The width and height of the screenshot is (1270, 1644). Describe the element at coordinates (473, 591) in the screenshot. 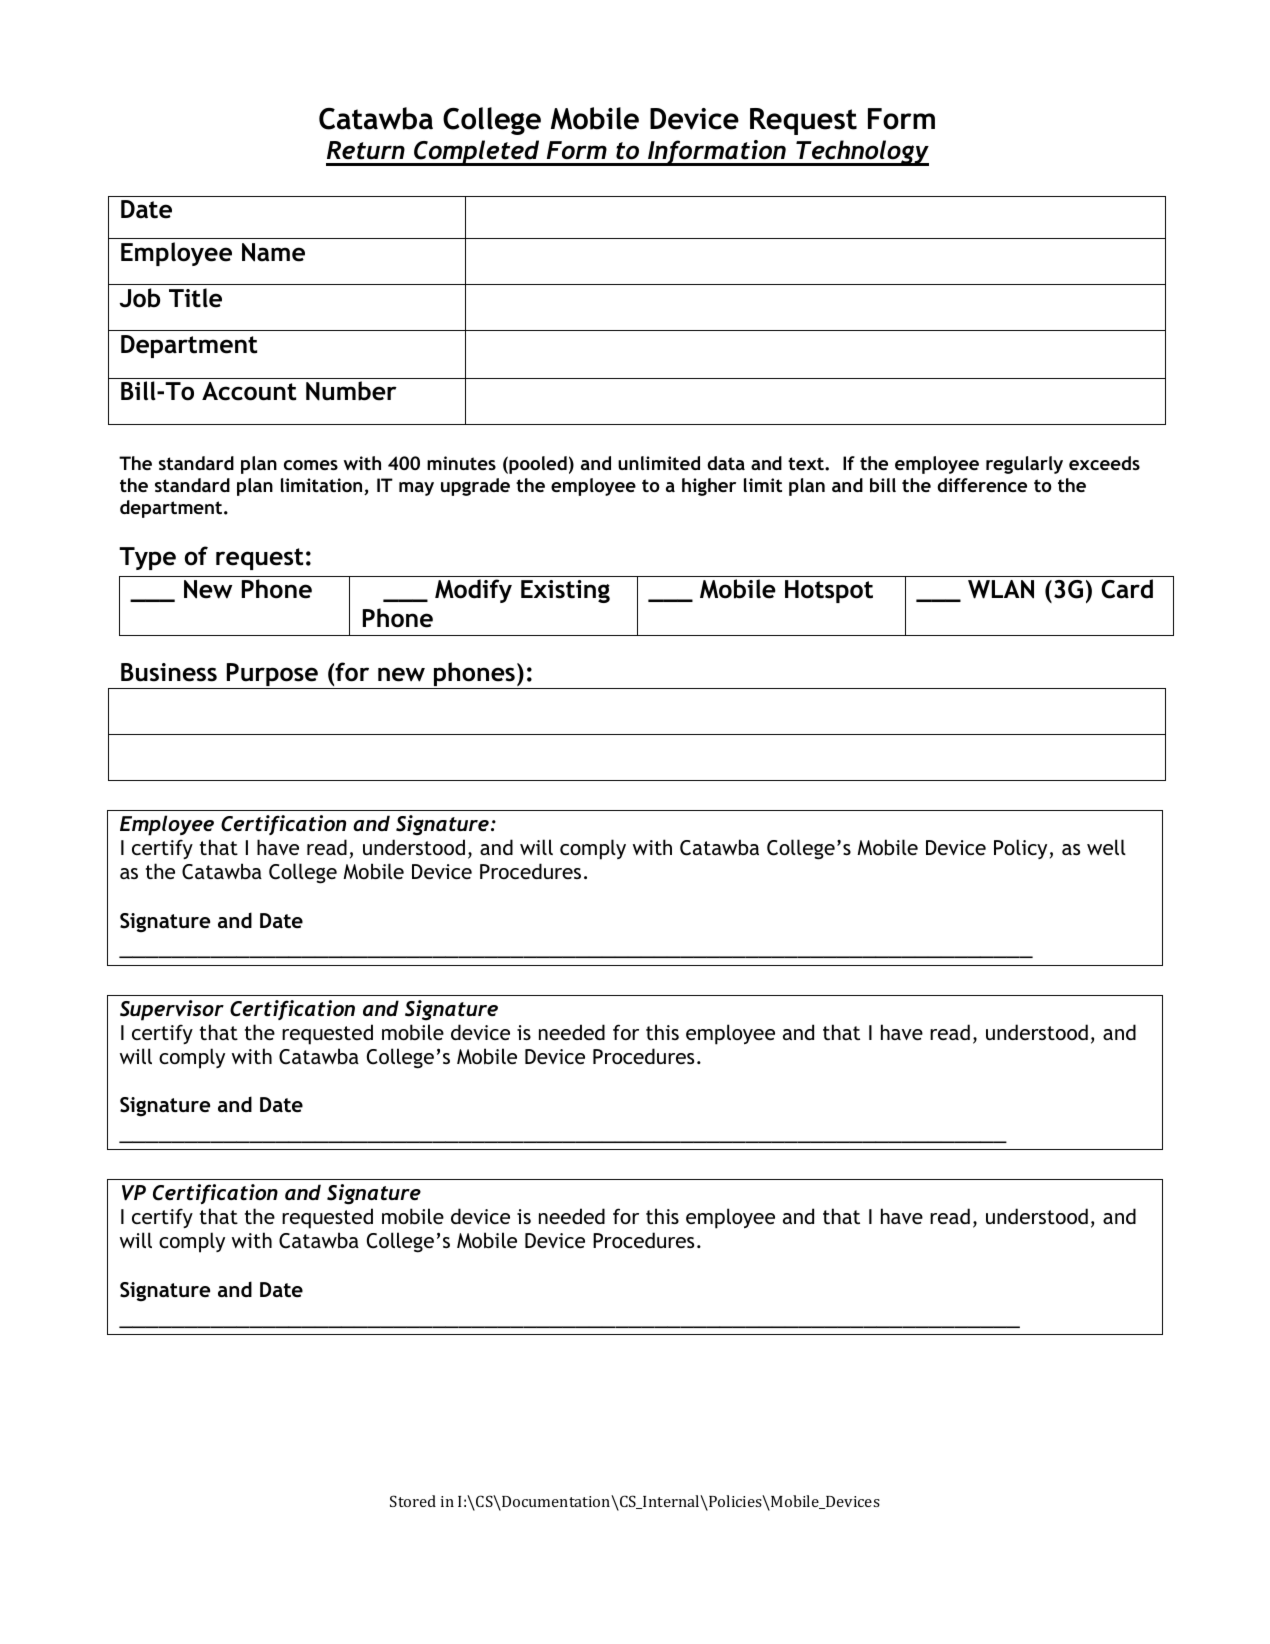

I see `Modify` at that location.
